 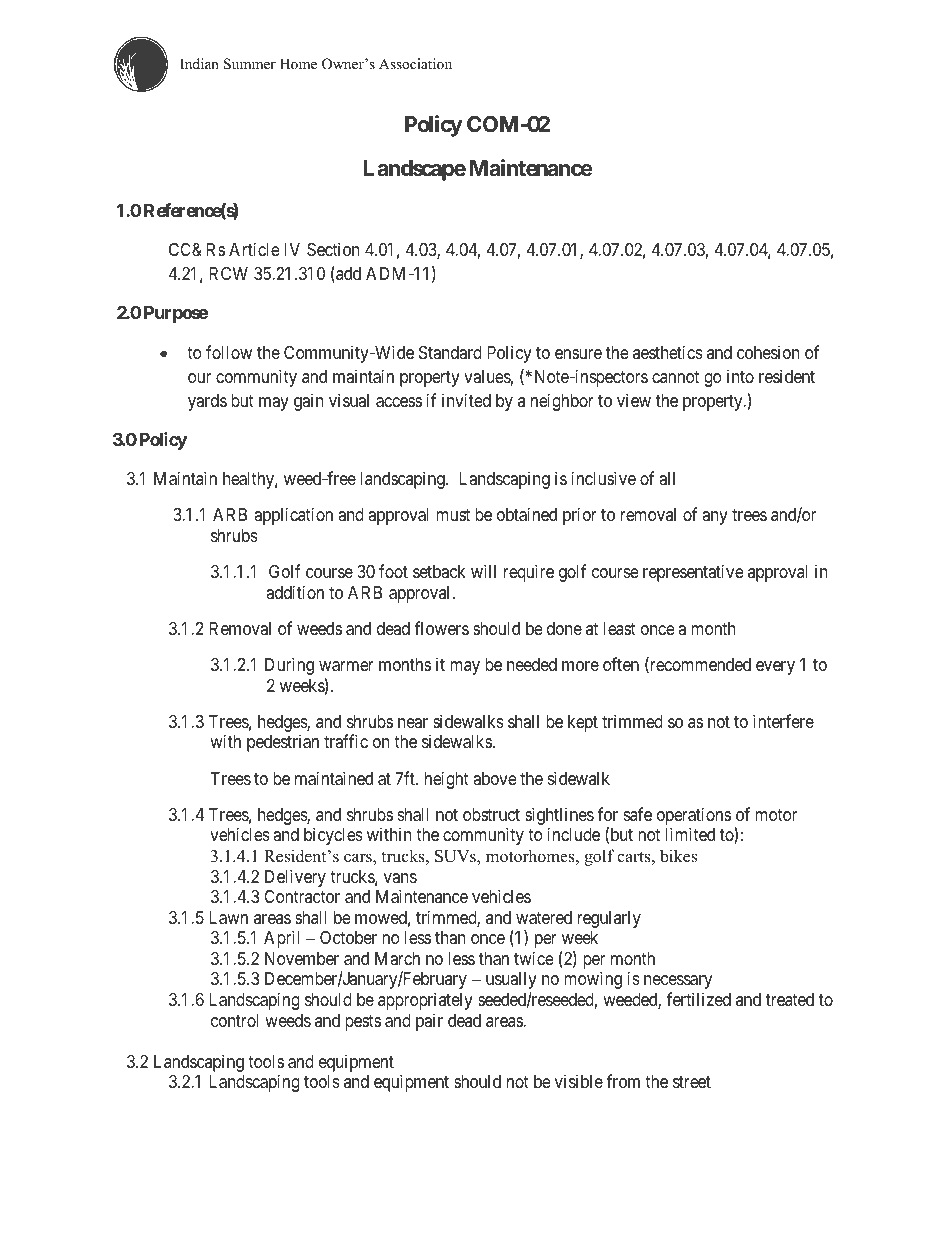 I want to click on gain, so click(x=308, y=402).
